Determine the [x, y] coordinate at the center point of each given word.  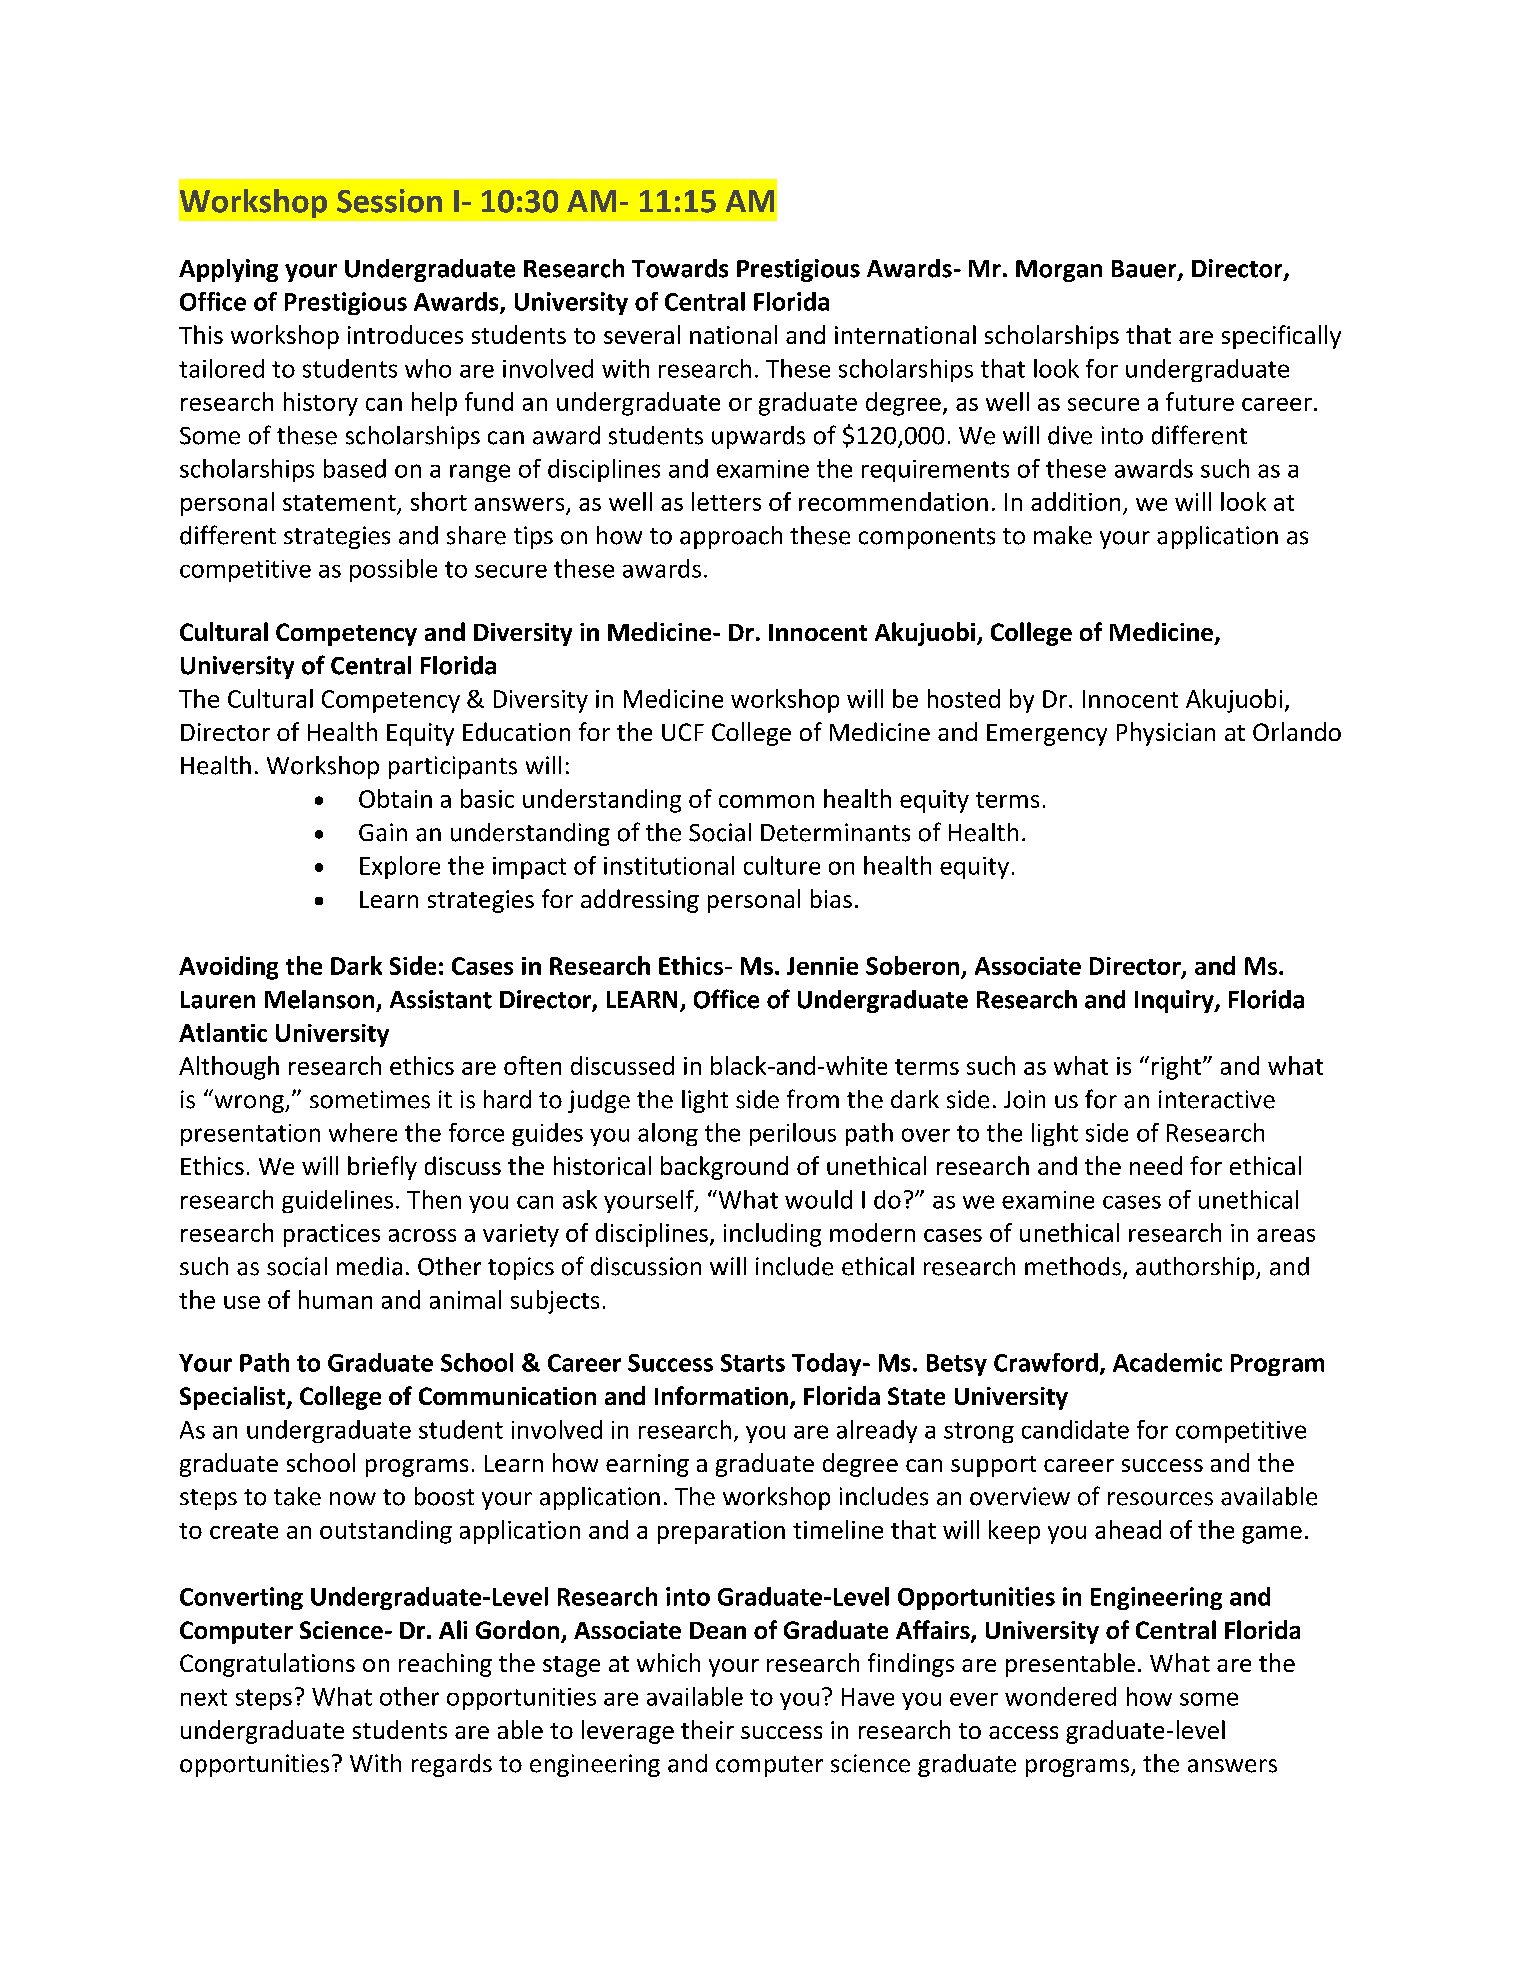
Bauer [1145, 270]
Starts [753, 1363]
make [1063, 535]
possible [393, 570]
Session [389, 201]
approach [731, 537]
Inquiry [1175, 1001]
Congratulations [267, 1665]
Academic [1167, 1362]
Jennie [822, 966]
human [335, 1299]
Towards [680, 268]
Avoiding [228, 968]
